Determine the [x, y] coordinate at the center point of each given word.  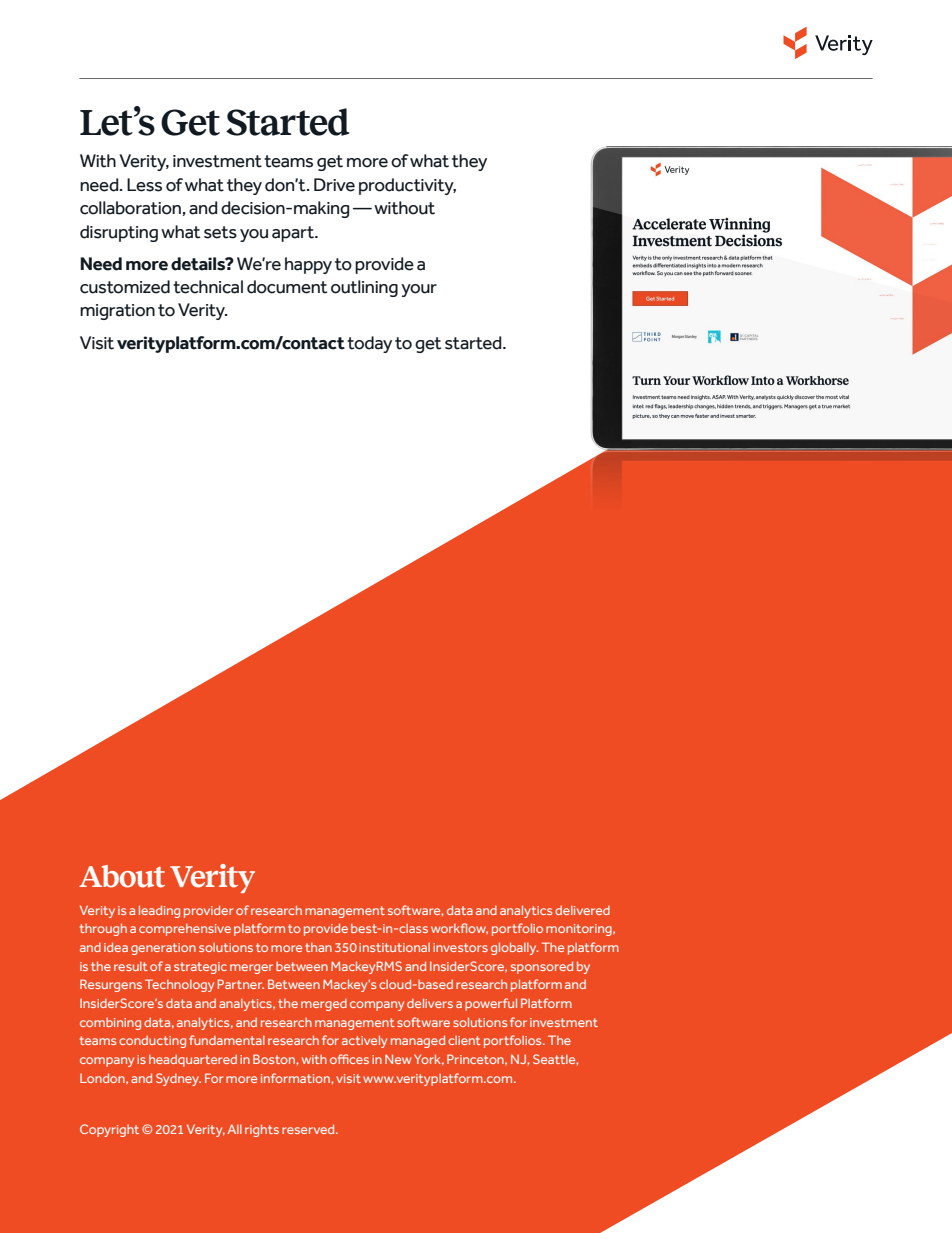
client [464, 1040]
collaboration [130, 208]
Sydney [178, 1079]
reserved [309, 1129]
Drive [334, 185]
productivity [407, 186]
